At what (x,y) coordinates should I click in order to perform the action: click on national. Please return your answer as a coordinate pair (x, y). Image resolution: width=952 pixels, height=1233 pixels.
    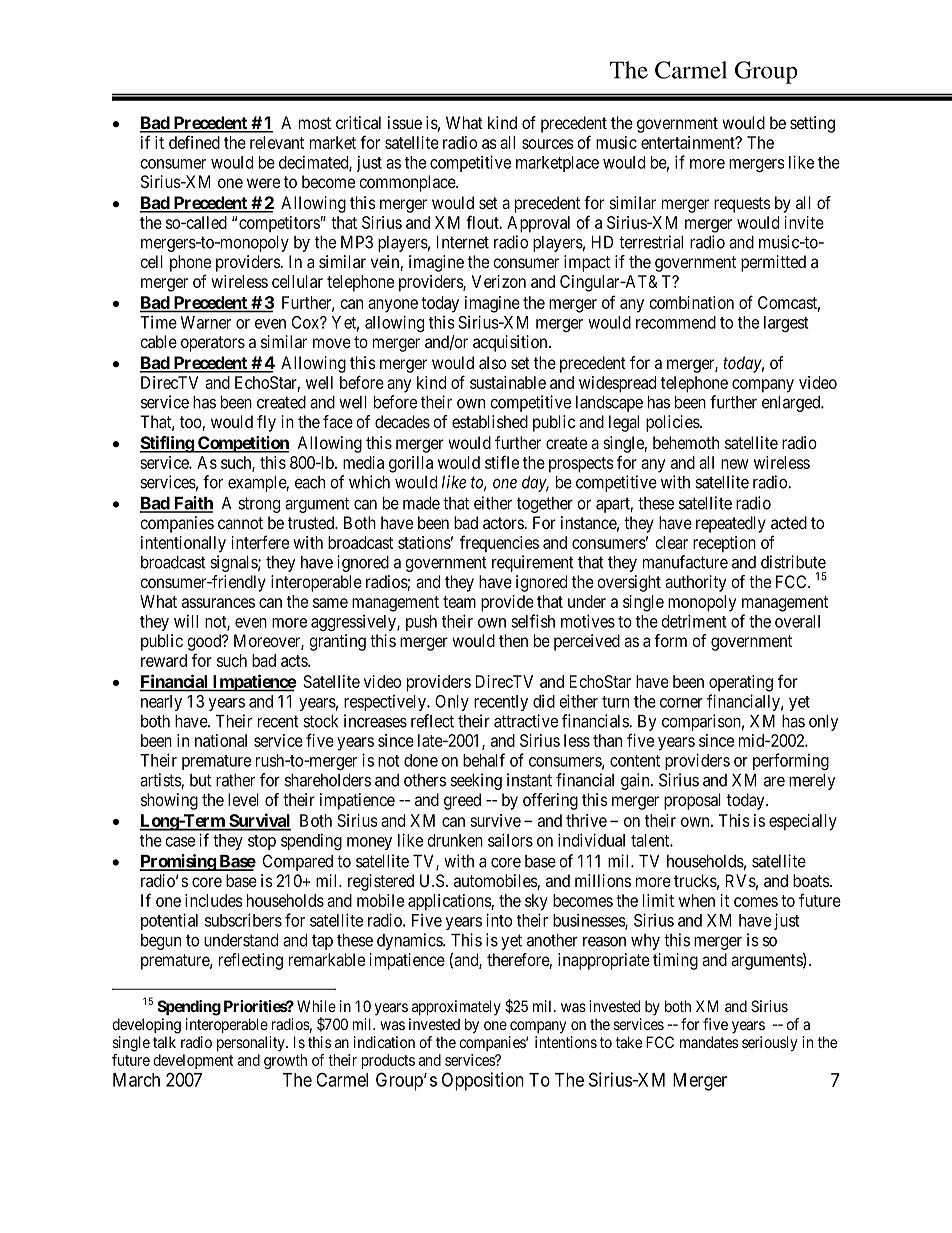
    Looking at the image, I should click on (221, 740).
